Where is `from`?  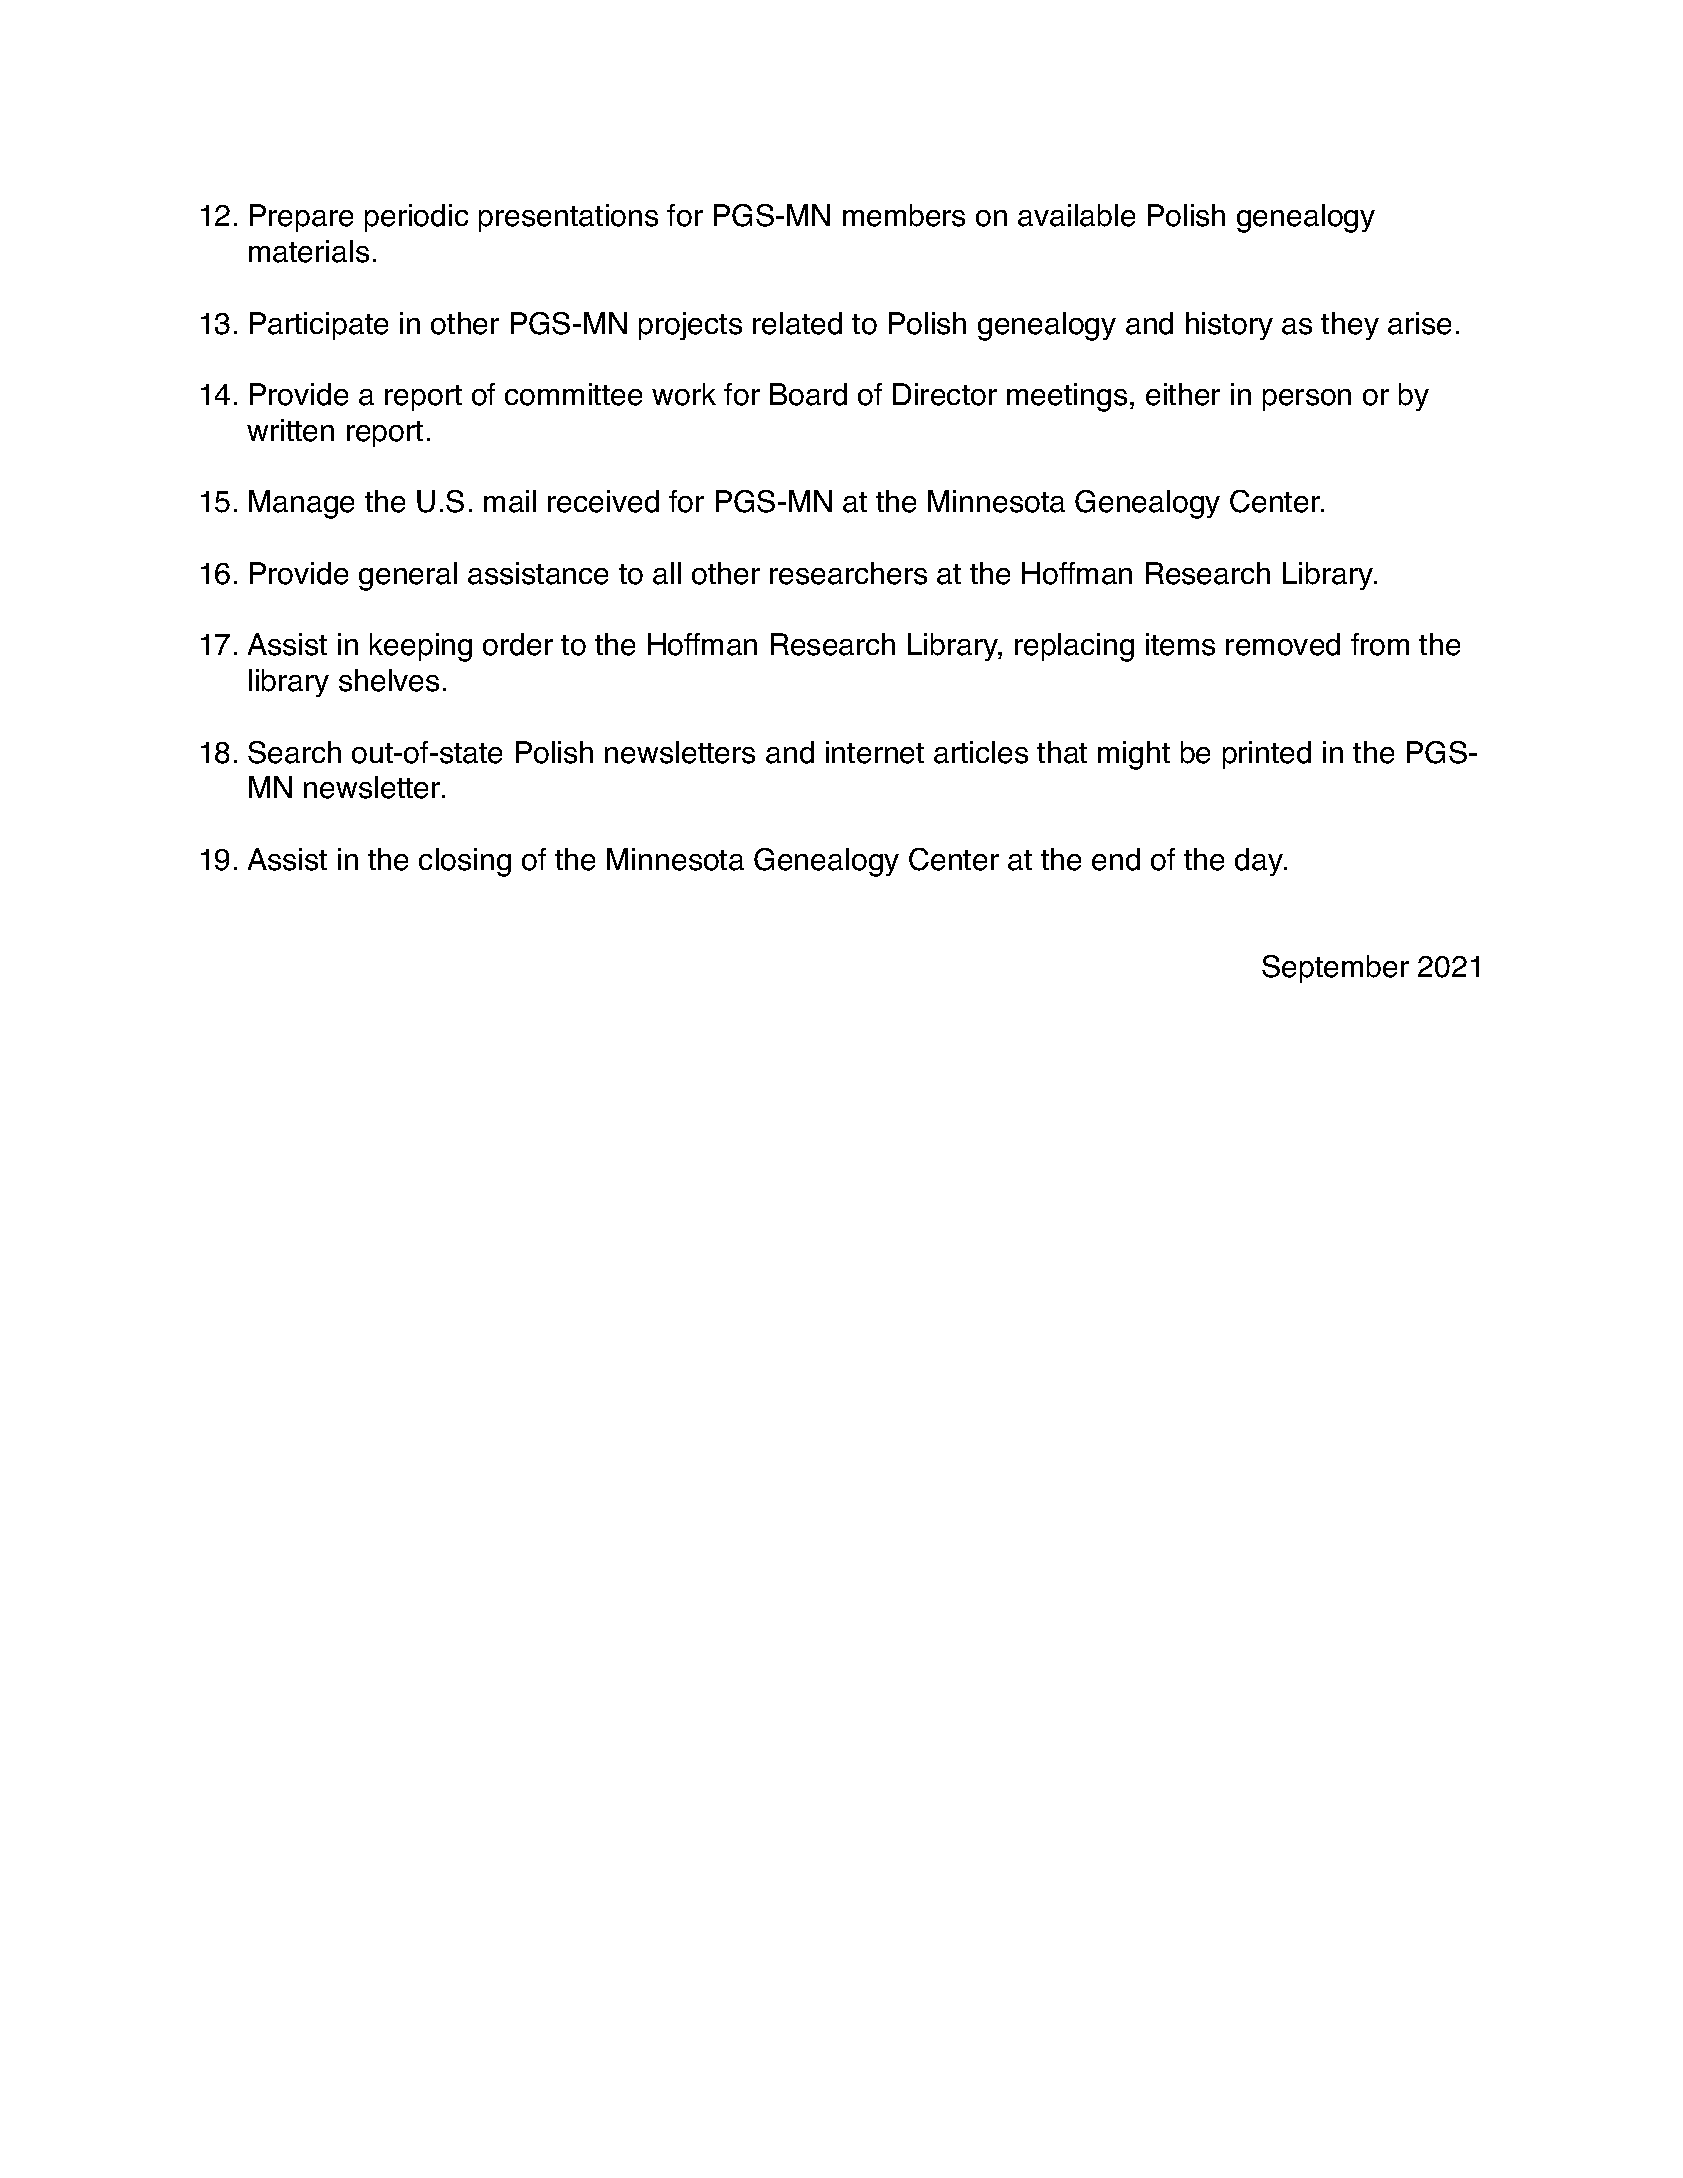
from is located at coordinates (1380, 644).
